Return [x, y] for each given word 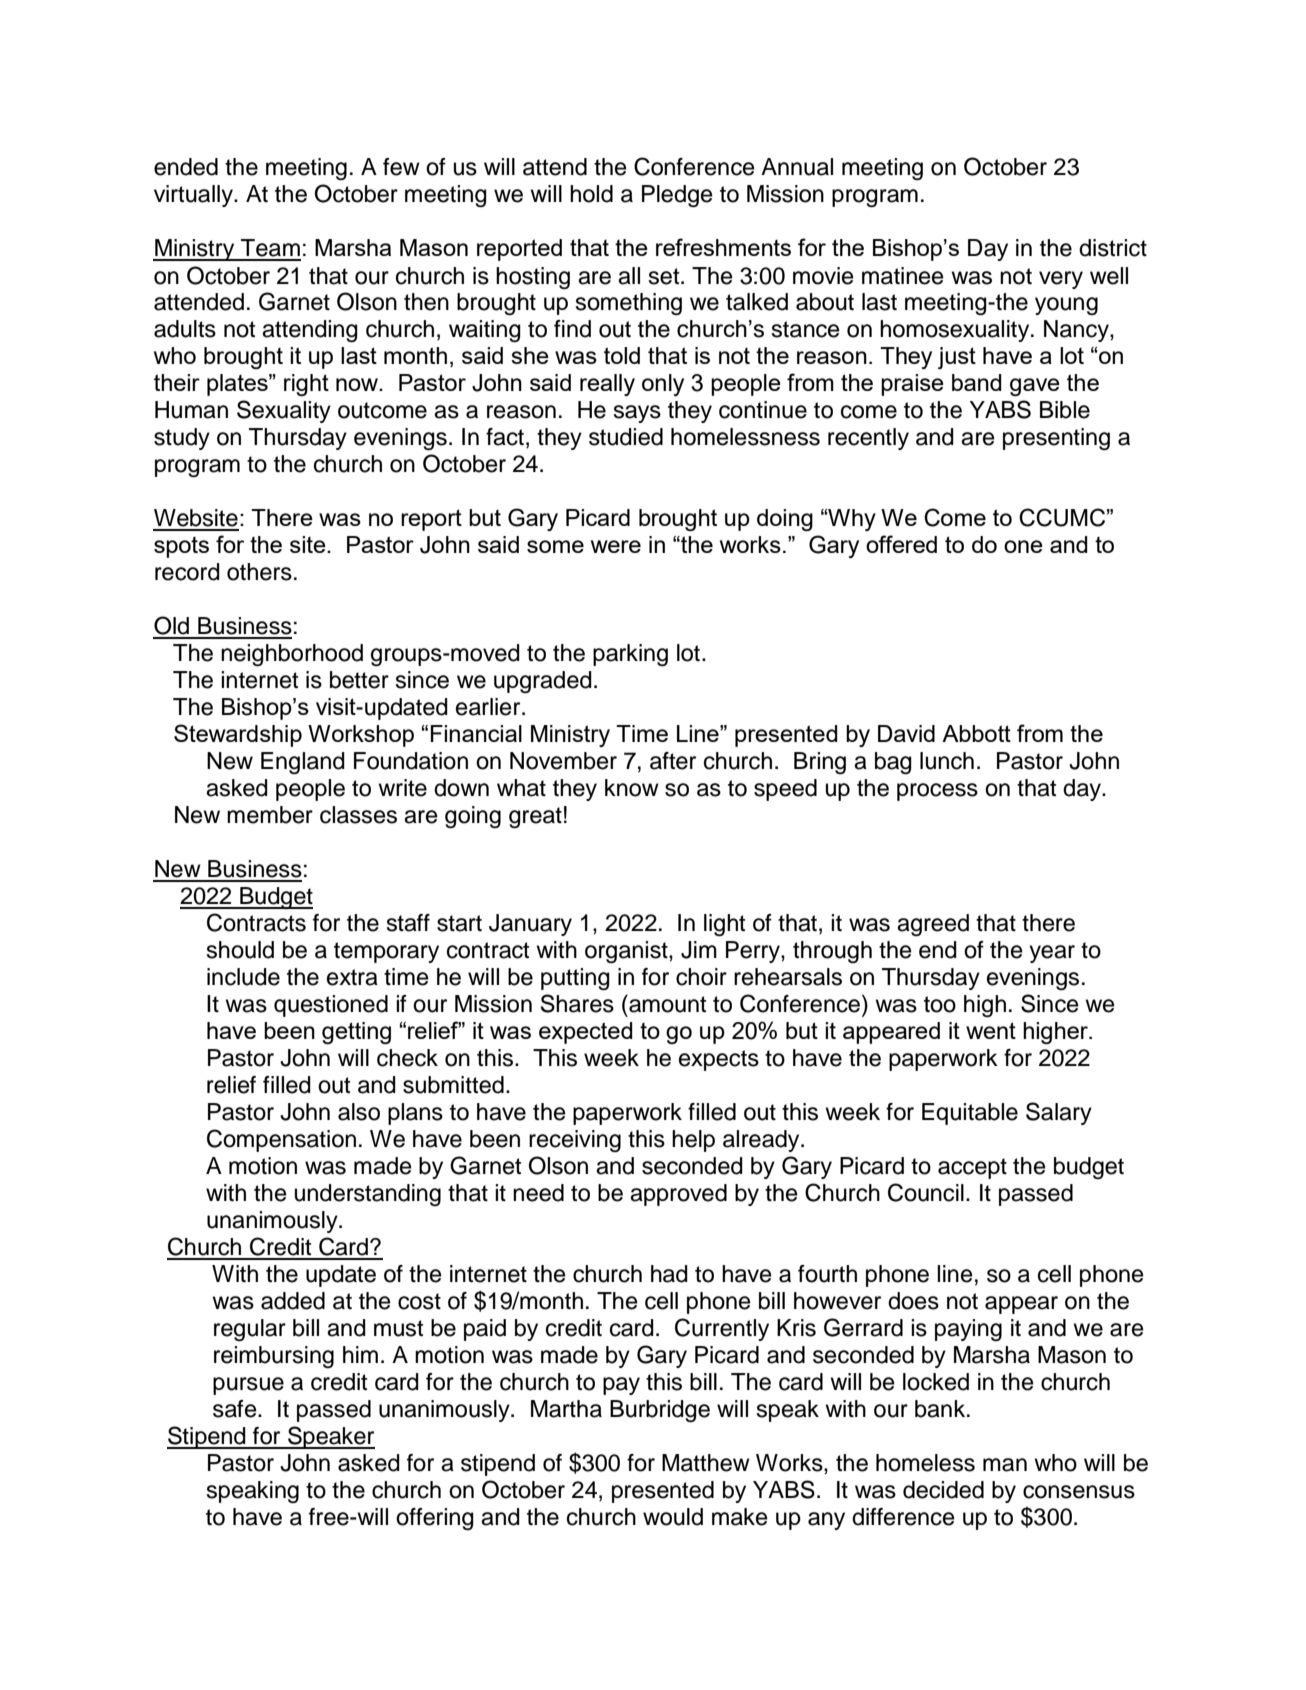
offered [901, 544]
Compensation [281, 1140]
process [937, 792]
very [1061, 280]
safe [236, 1409]
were [616, 546]
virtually [194, 196]
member [270, 815]
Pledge [677, 196]
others [259, 572]
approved [678, 1195]
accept [972, 1168]
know [632, 788]
